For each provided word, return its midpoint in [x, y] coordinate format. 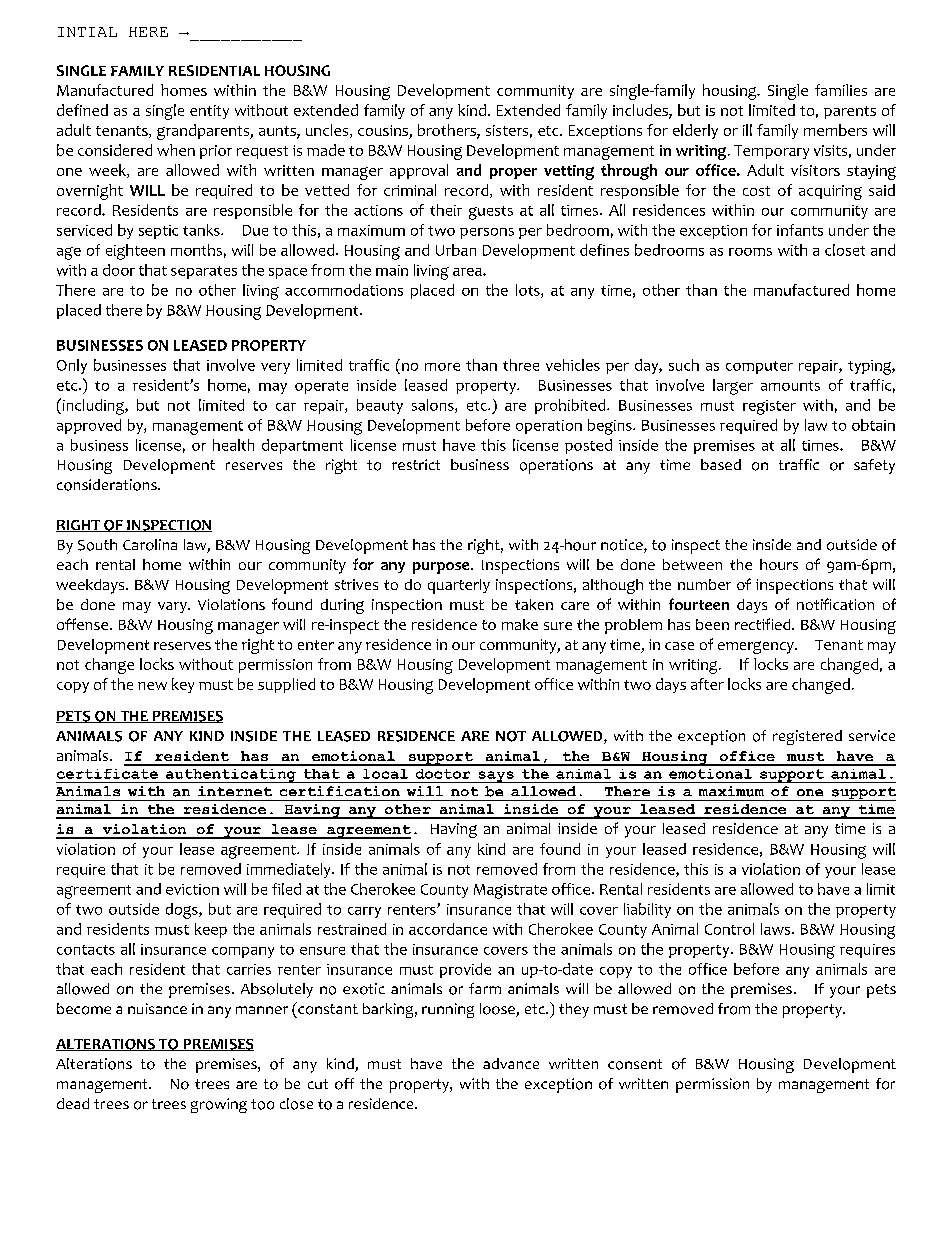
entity [209, 112]
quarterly [459, 586]
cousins [384, 132]
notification [835, 604]
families [841, 90]
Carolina [150, 545]
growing [219, 1105]
